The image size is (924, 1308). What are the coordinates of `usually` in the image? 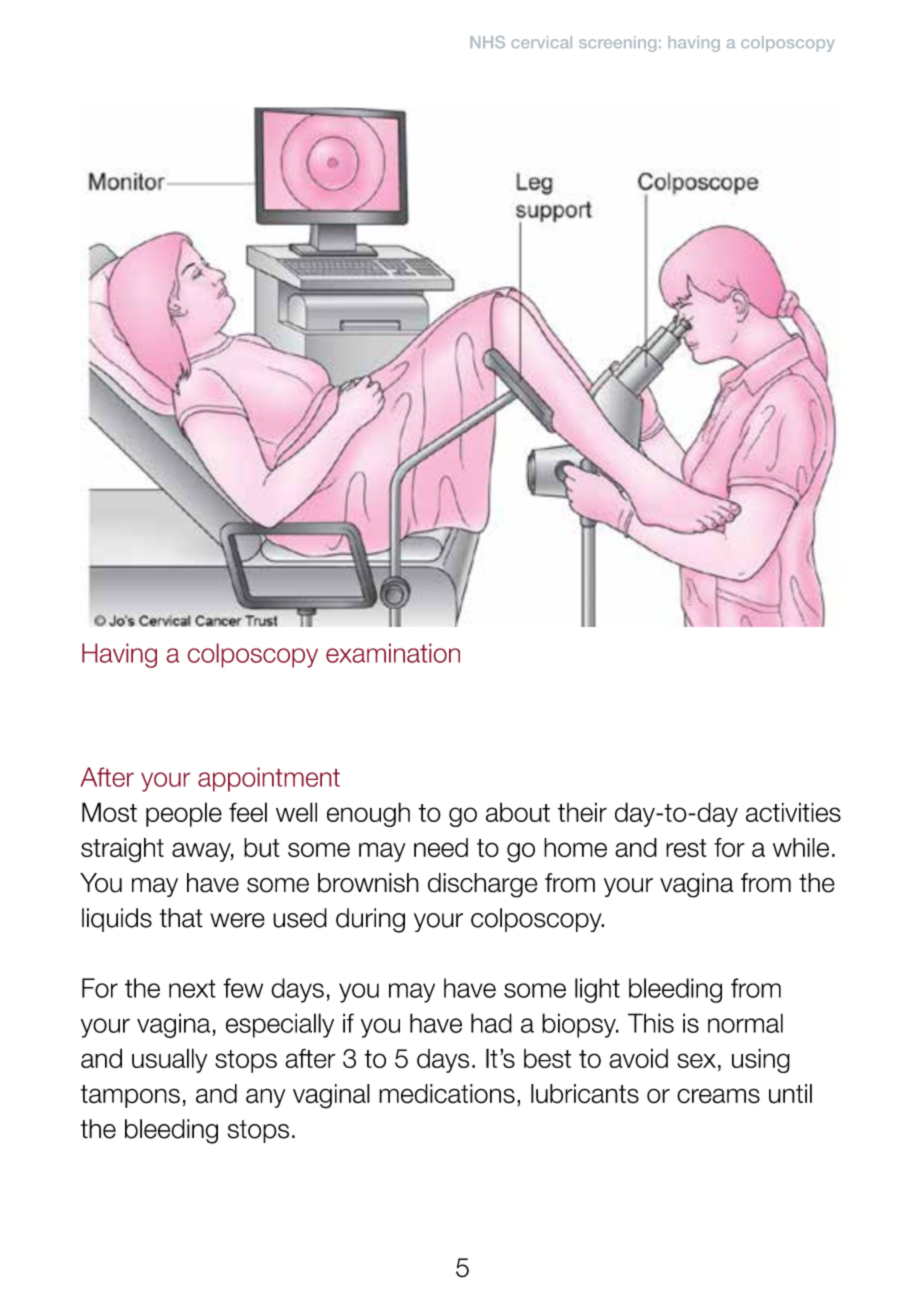 It's located at (169, 1060).
